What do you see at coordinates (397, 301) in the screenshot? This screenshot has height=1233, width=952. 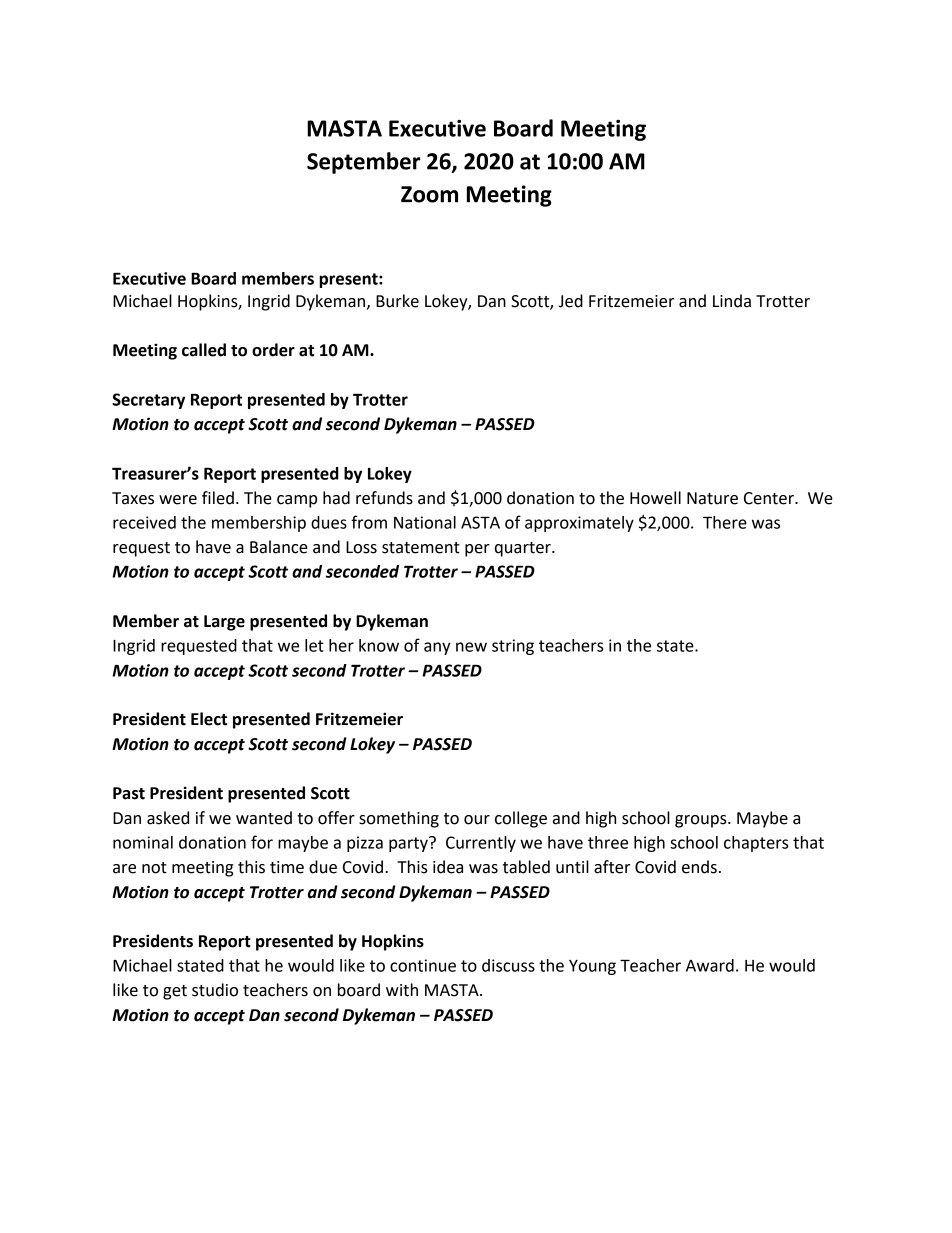 I see `Burke` at bounding box center [397, 301].
